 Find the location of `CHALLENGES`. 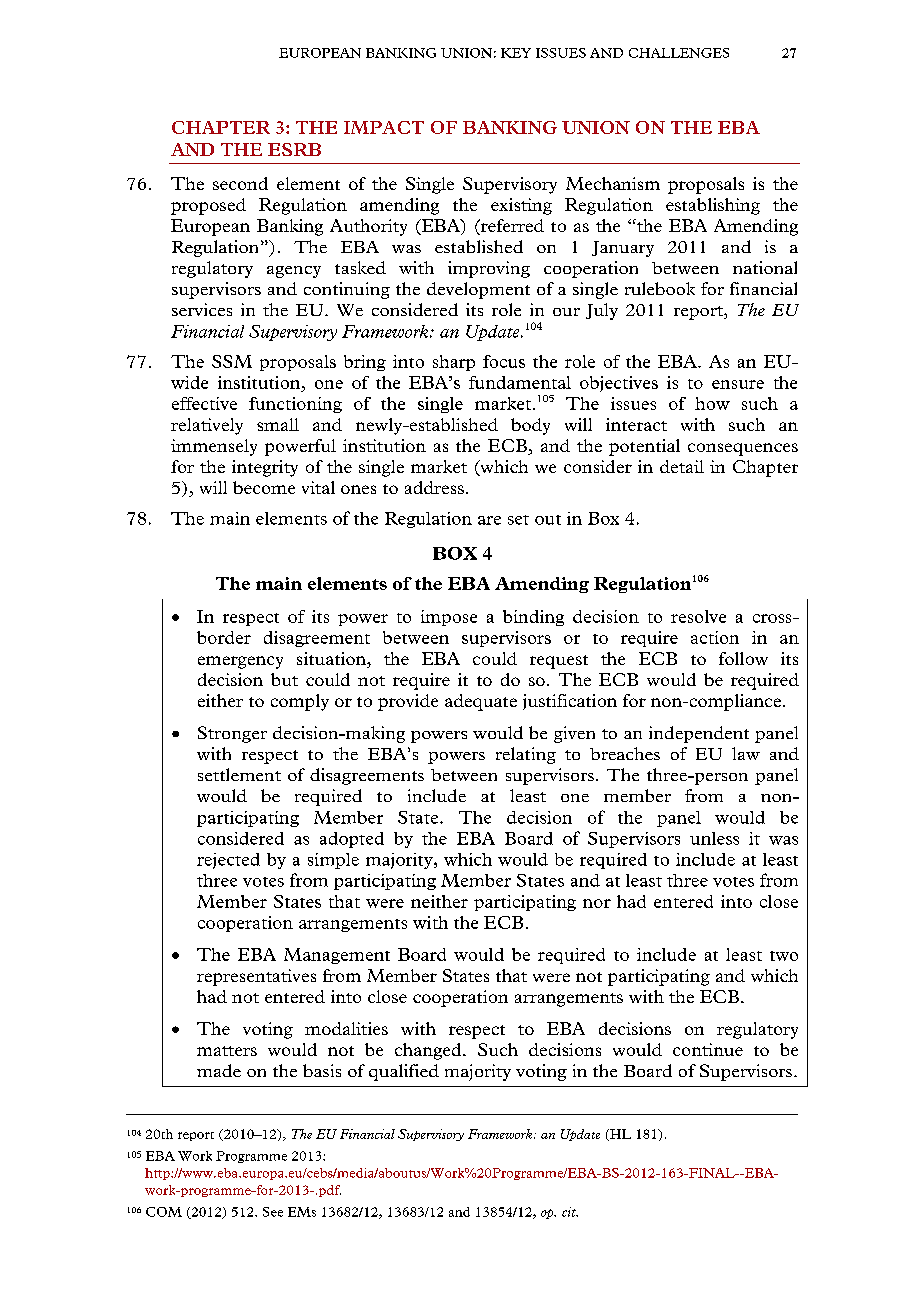

CHALLENGES is located at coordinates (679, 53).
